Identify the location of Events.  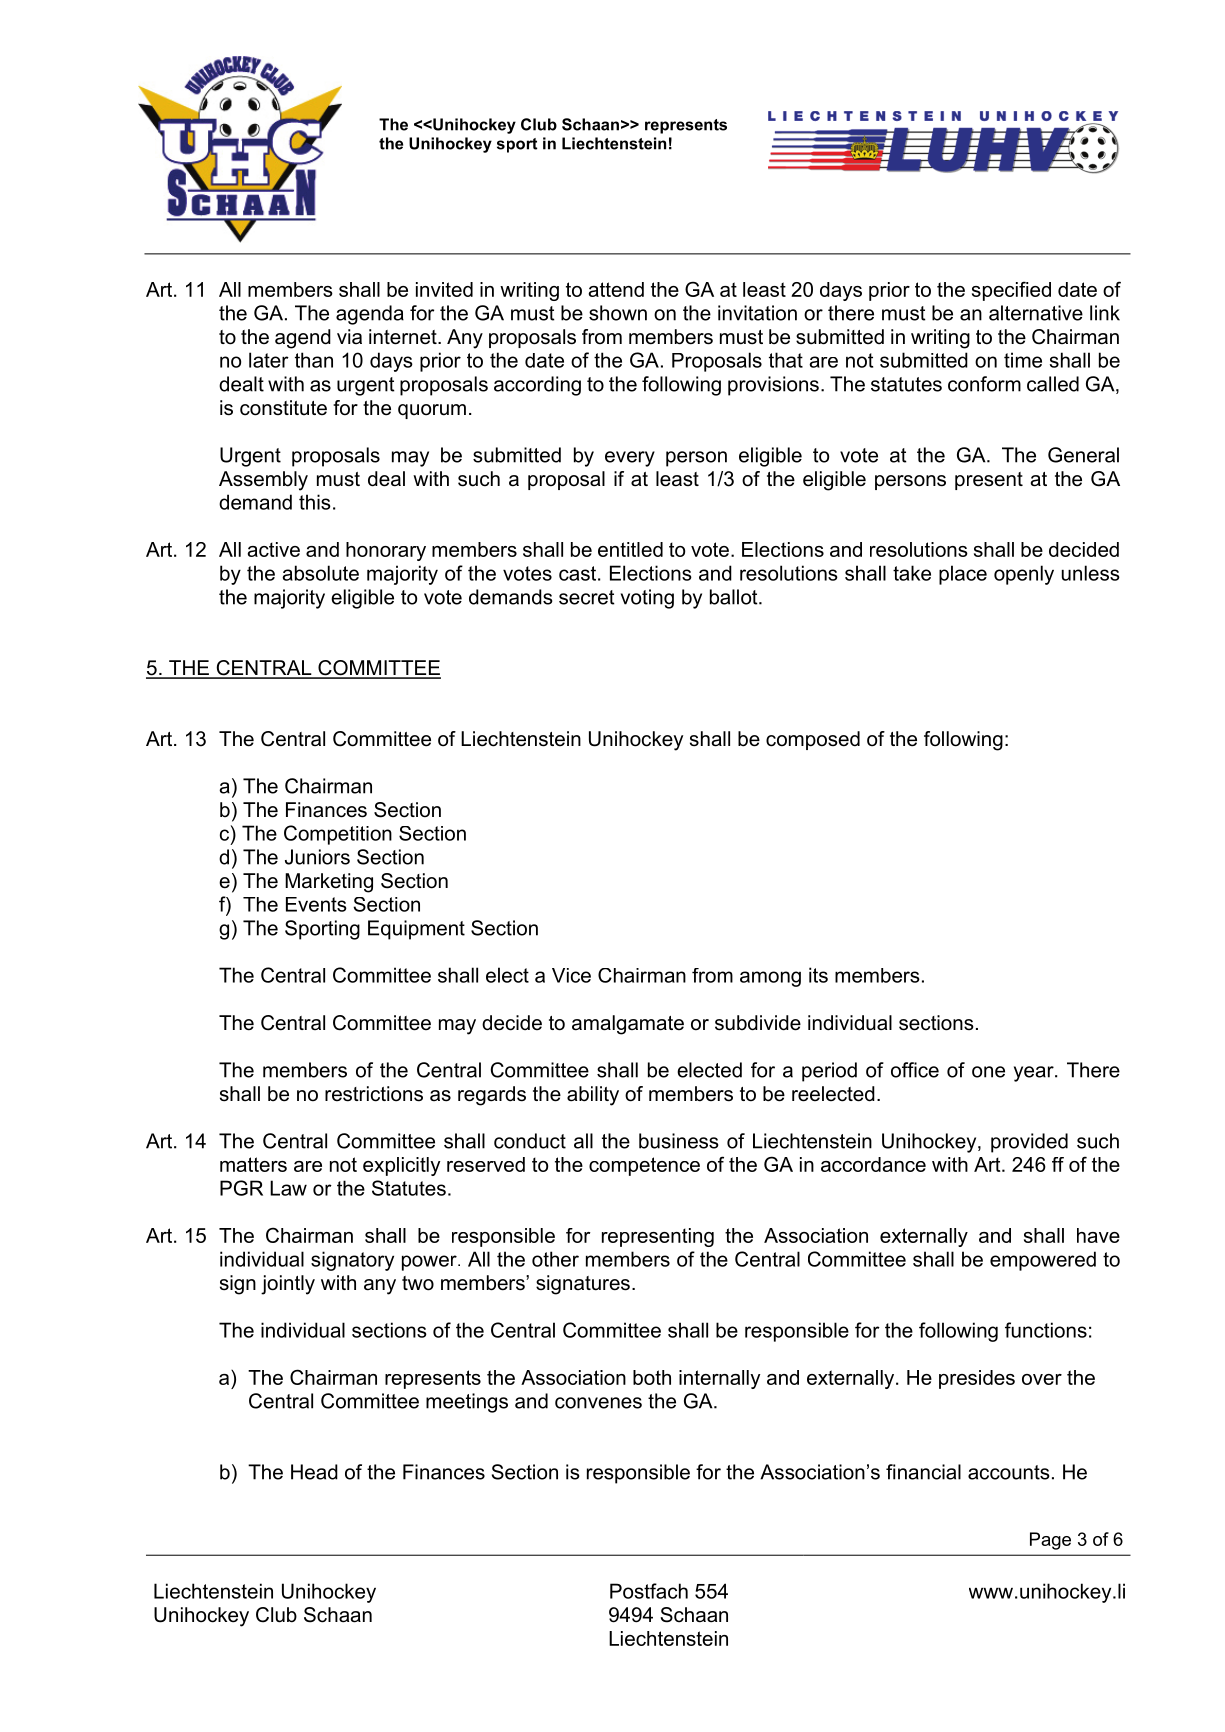
(316, 904).
